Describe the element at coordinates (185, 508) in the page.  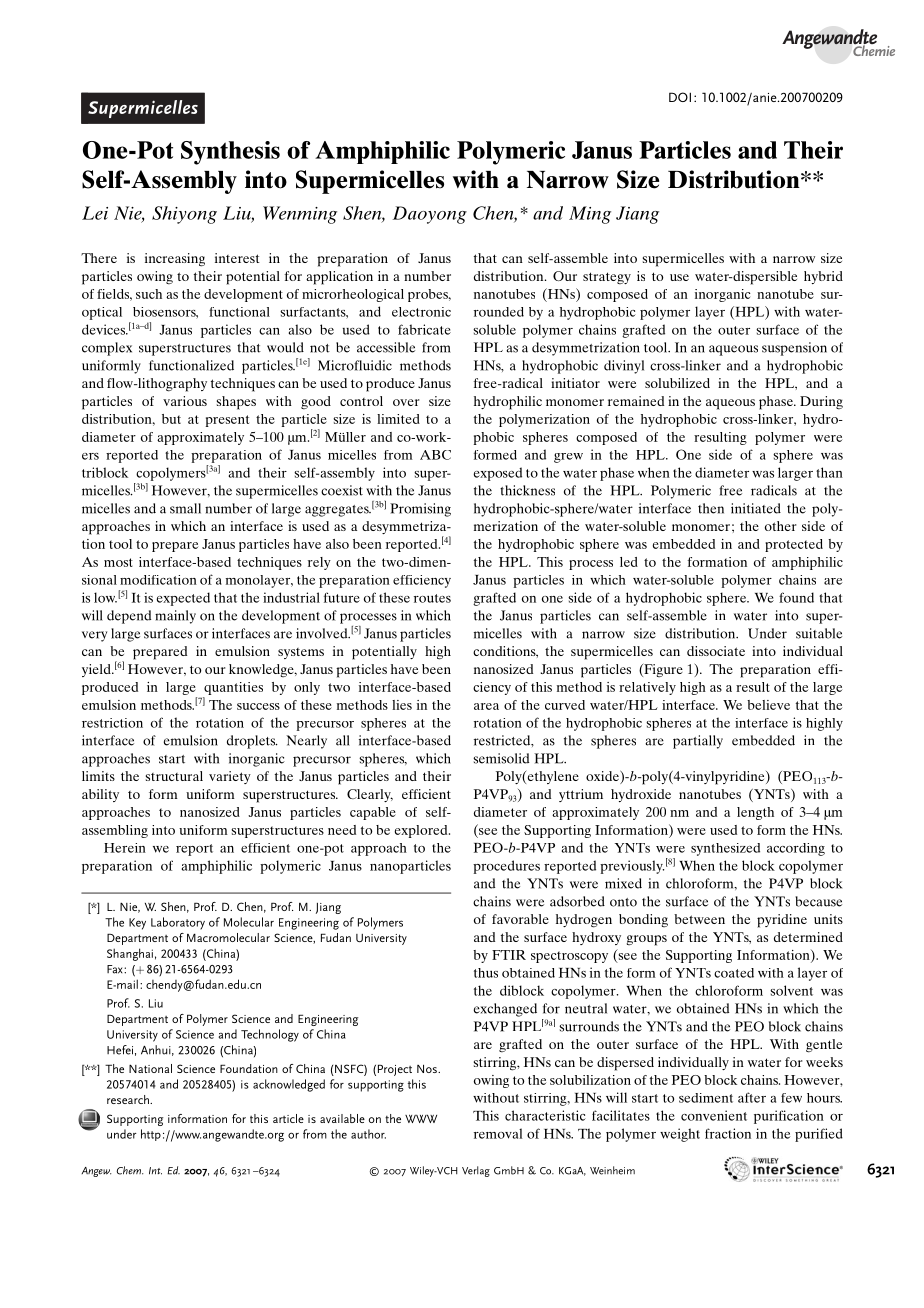
I see `small` at that location.
